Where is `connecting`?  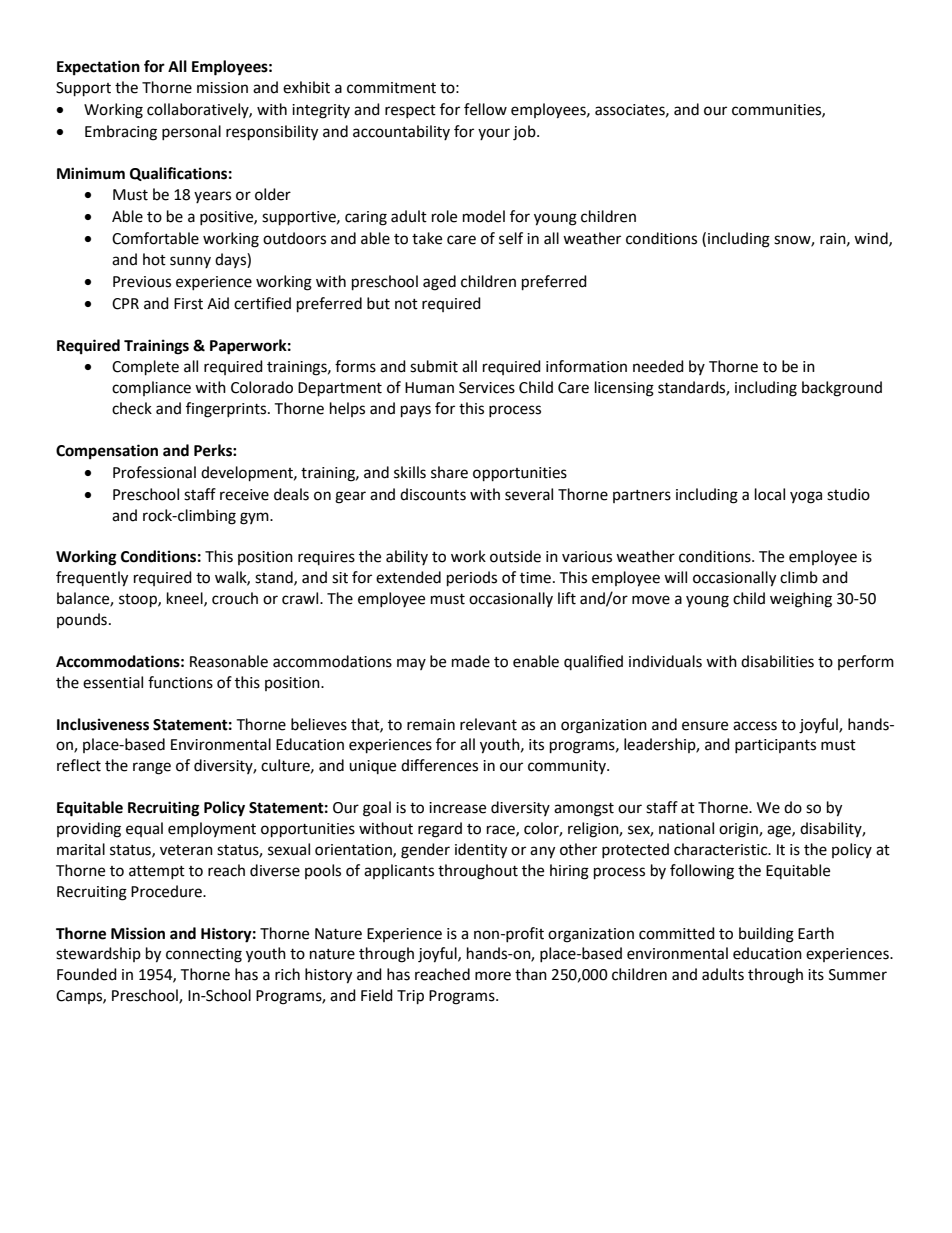 connecting is located at coordinates (204, 955).
